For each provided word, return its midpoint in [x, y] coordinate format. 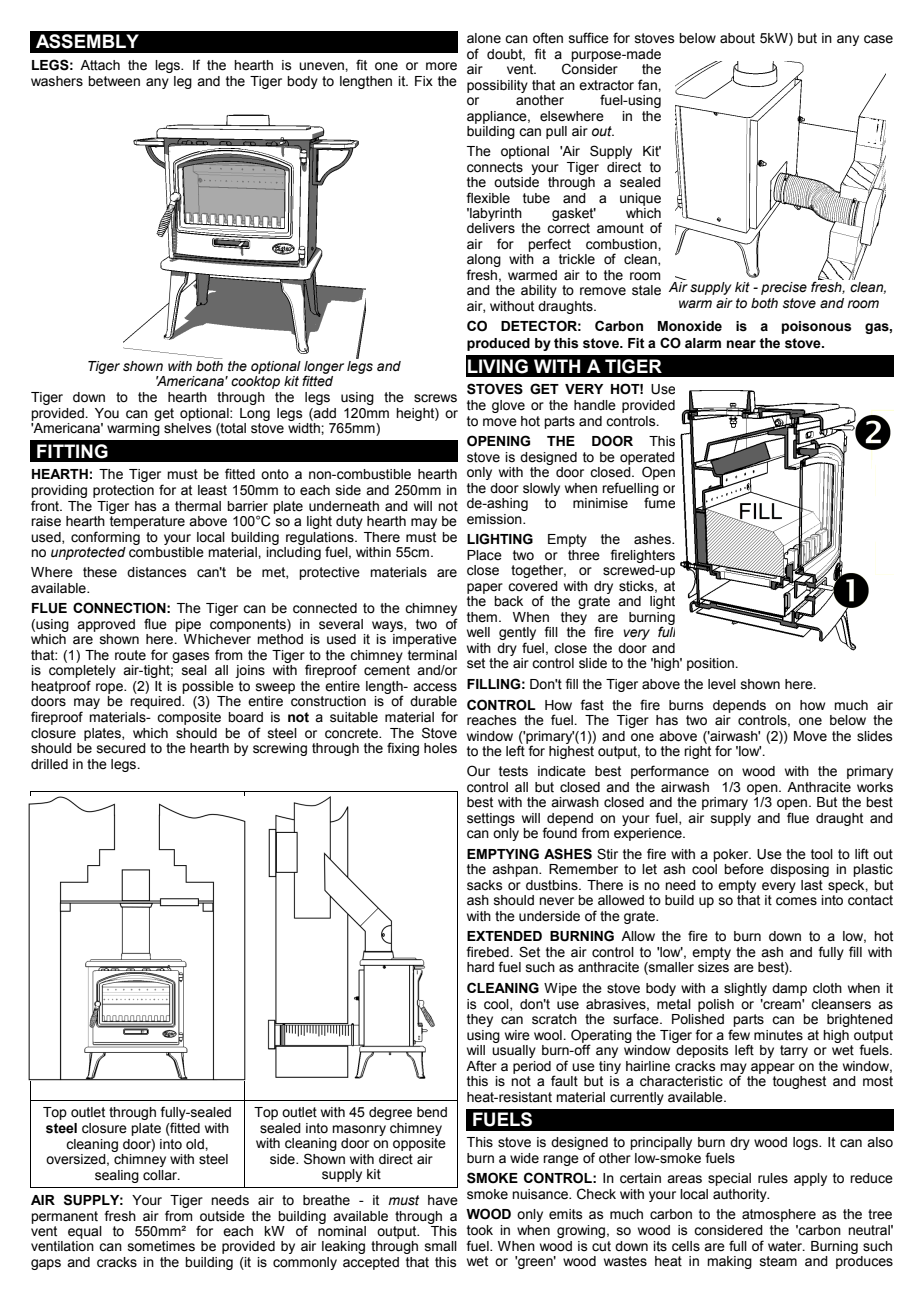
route [130, 655]
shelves [188, 428]
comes [796, 901]
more [441, 66]
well [478, 632]
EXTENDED [504, 936]
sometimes [161, 1246]
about [737, 38]
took [480, 1230]
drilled [49, 764]
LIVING [498, 366]
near [741, 344]
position [711, 664]
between [114, 81]
